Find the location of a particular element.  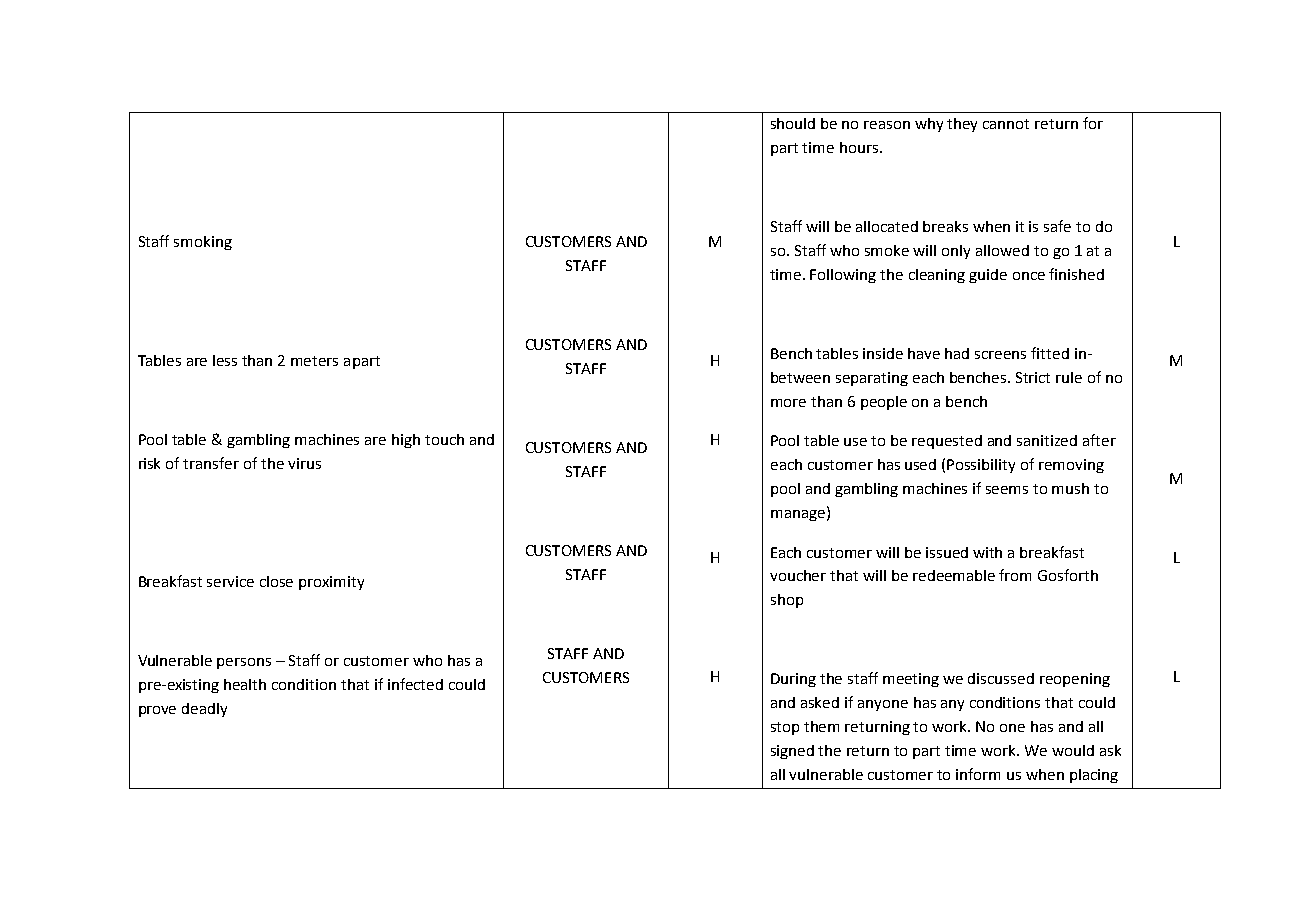

should is located at coordinates (793, 123).
